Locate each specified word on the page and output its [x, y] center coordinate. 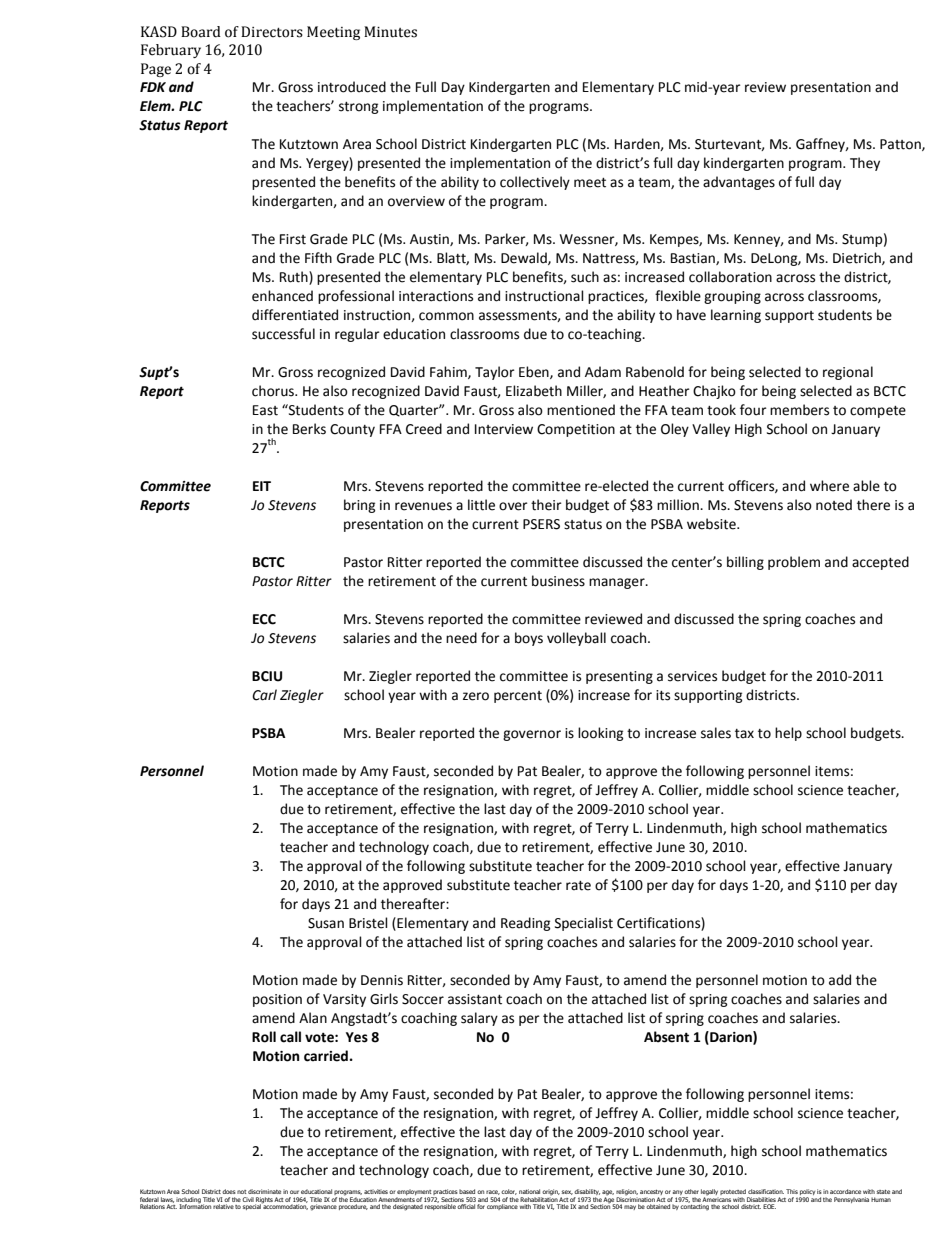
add [840, 980]
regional [848, 373]
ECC [264, 619]
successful [283, 334]
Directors [272, 32]
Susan [326, 923]
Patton [901, 145]
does [229, 1191]
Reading [525, 924]
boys [529, 639]
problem [794, 563]
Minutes [390, 32]
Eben [535, 372]
